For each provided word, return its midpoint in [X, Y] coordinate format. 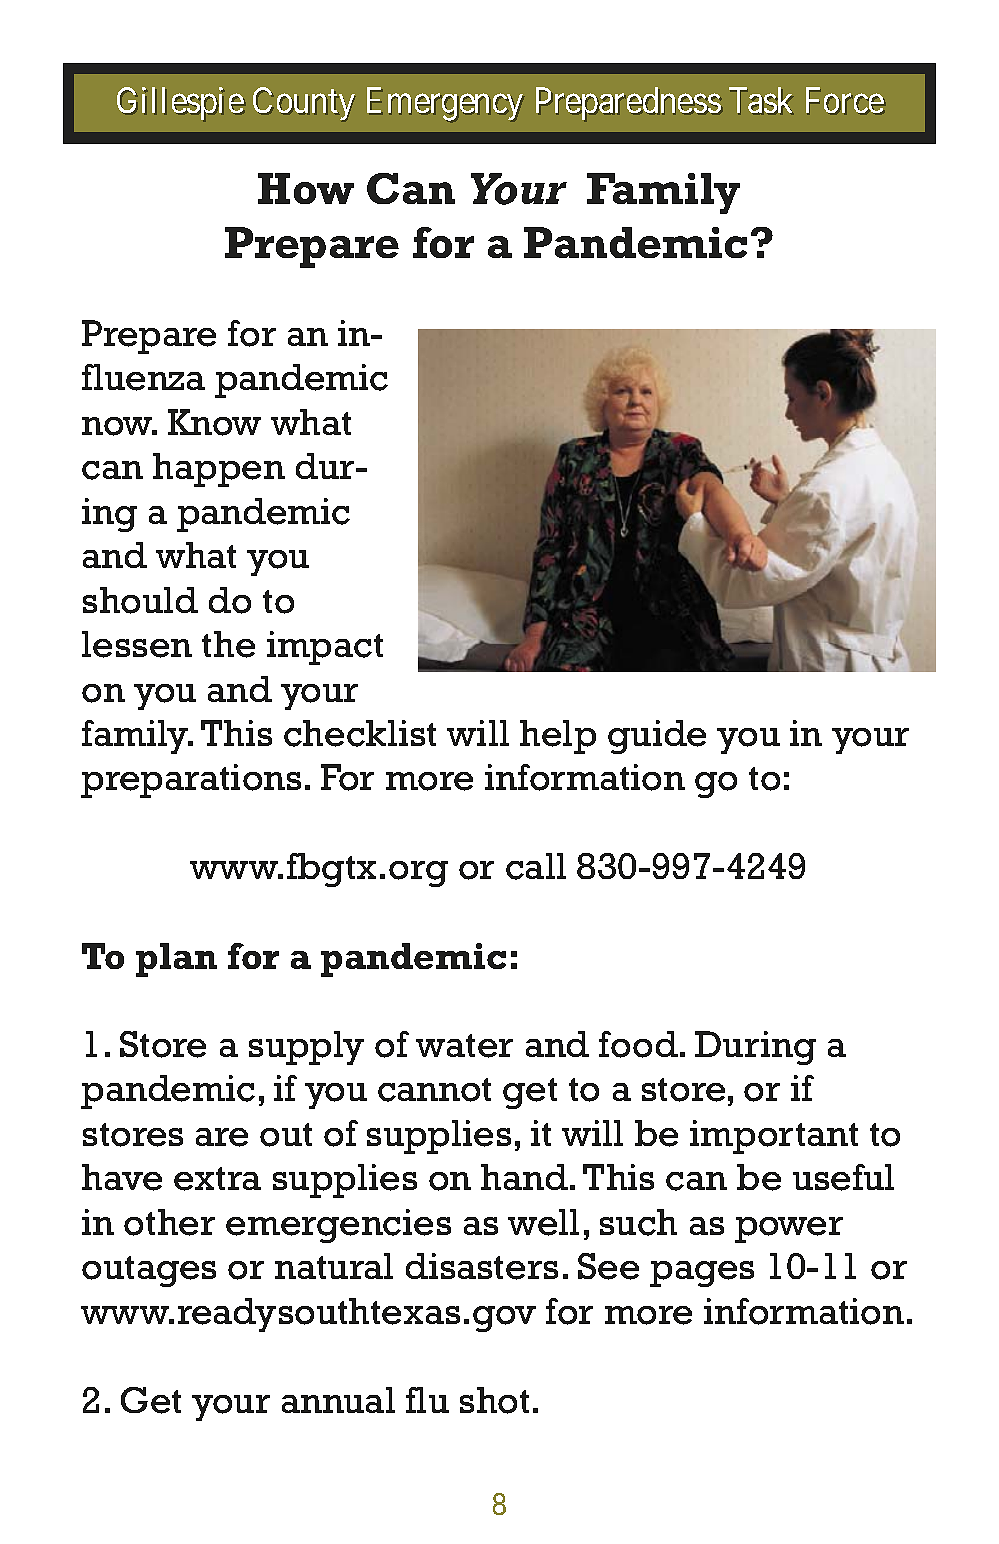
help [558, 737]
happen [219, 470]
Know [214, 422]
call [536, 866]
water [464, 1046]
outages [149, 1271]
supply [306, 1048]
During [755, 1048]
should [140, 600]
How [306, 188]
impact [325, 648]
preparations [191, 781]
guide [657, 737]
